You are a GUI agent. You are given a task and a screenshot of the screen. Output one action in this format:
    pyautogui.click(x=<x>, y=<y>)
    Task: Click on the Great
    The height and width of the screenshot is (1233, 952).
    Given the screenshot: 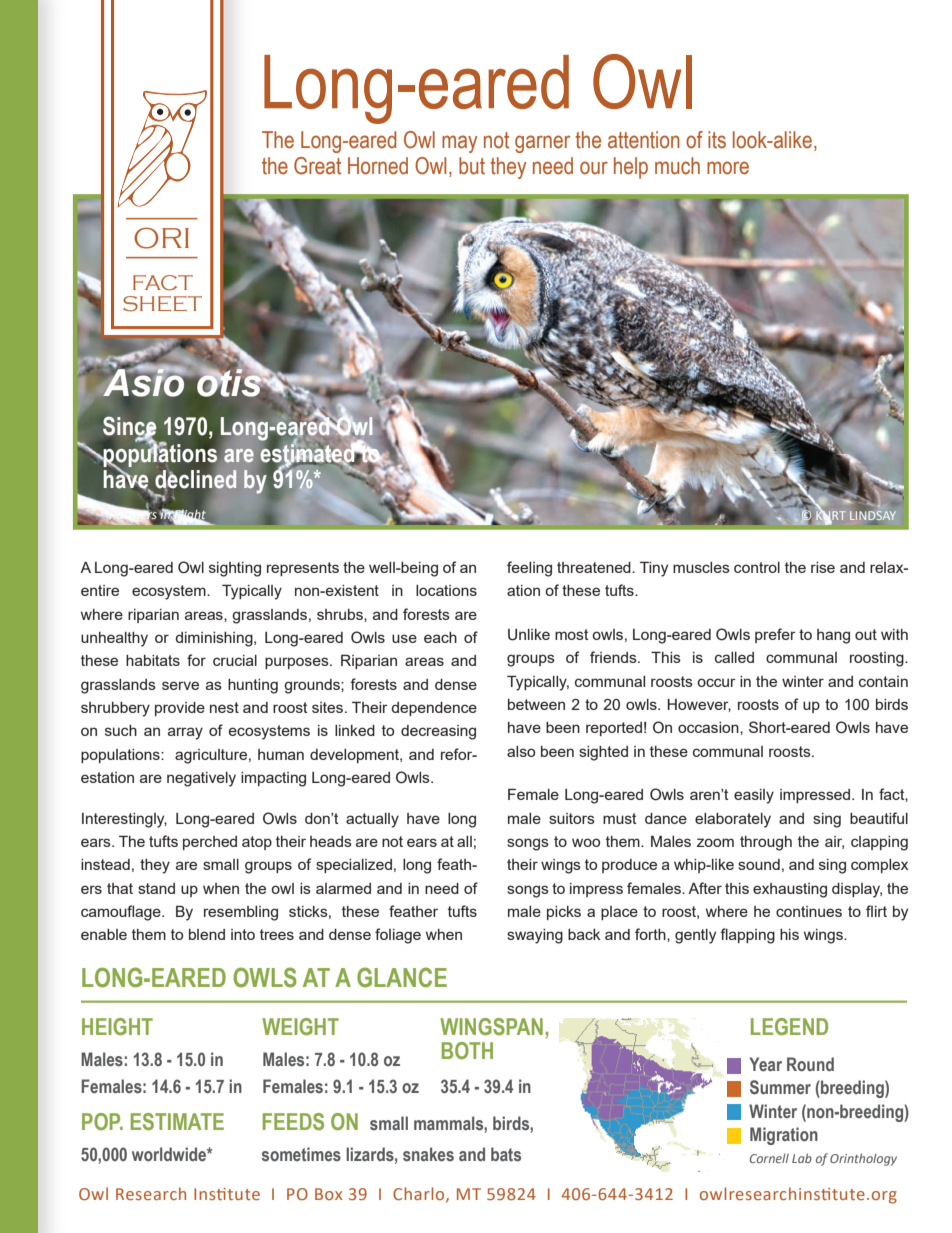 What is the action you would take?
    pyautogui.click(x=317, y=166)
